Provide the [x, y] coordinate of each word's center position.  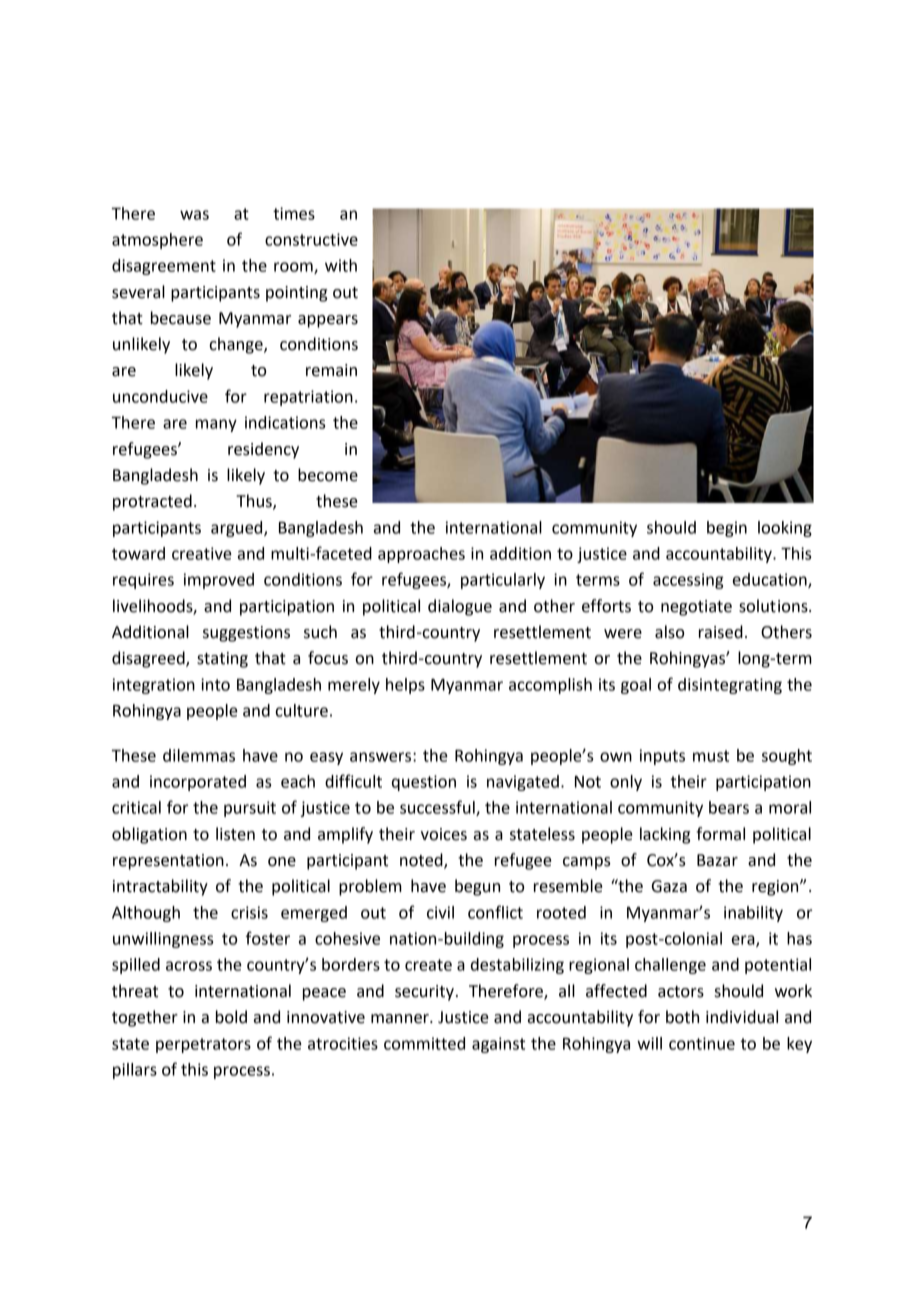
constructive [311, 239]
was [194, 215]
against [498, 1045]
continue [702, 1043]
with [341, 265]
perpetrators [203, 1045]
